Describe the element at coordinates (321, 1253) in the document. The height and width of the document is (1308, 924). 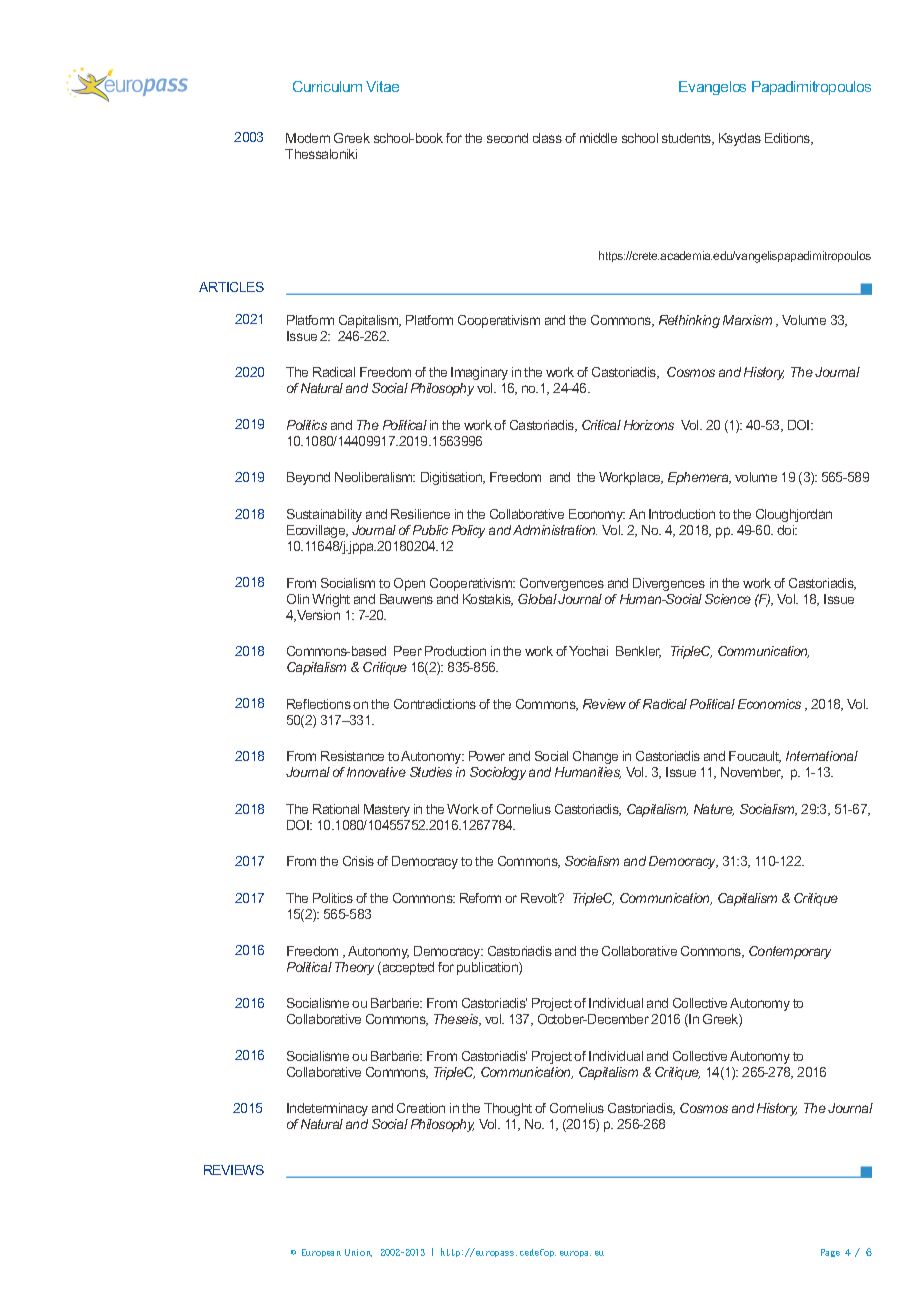
I see `European` at that location.
